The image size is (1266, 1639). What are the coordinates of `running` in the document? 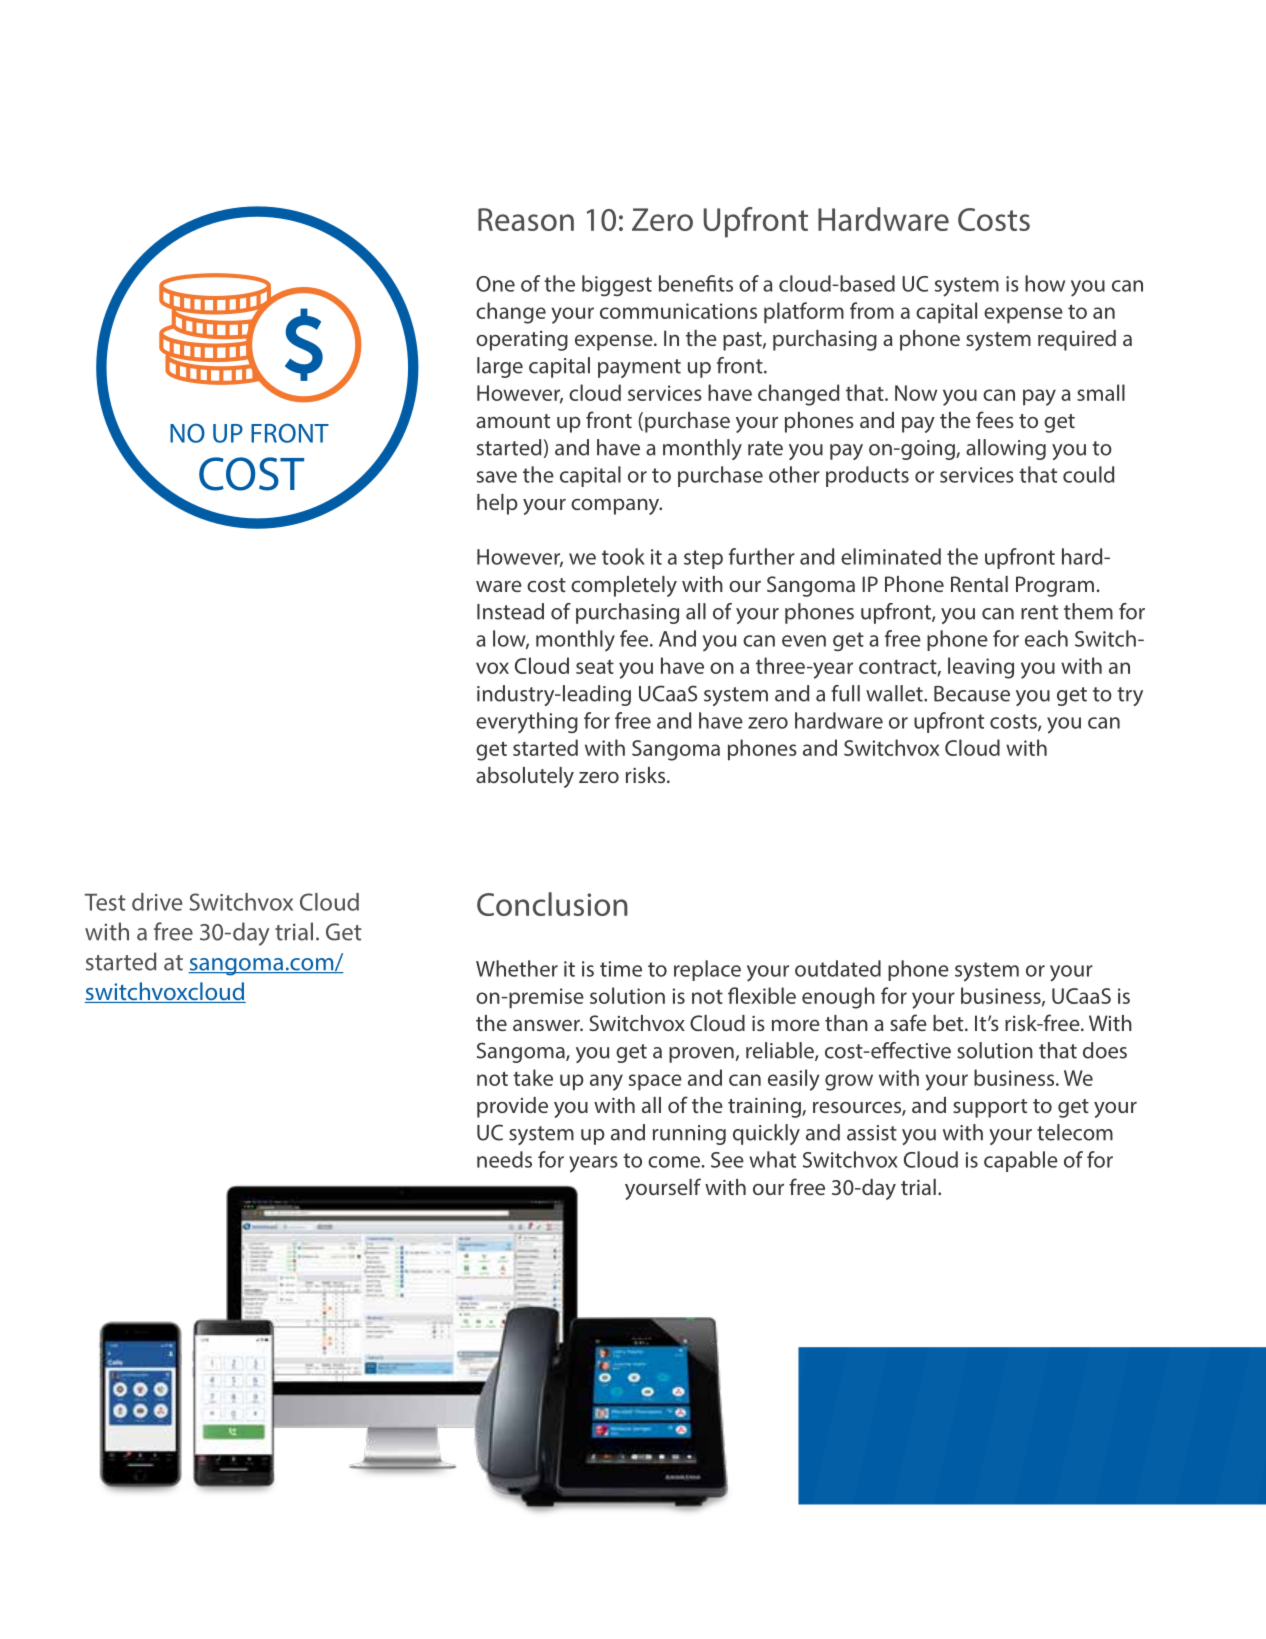 It's located at (689, 1135).
